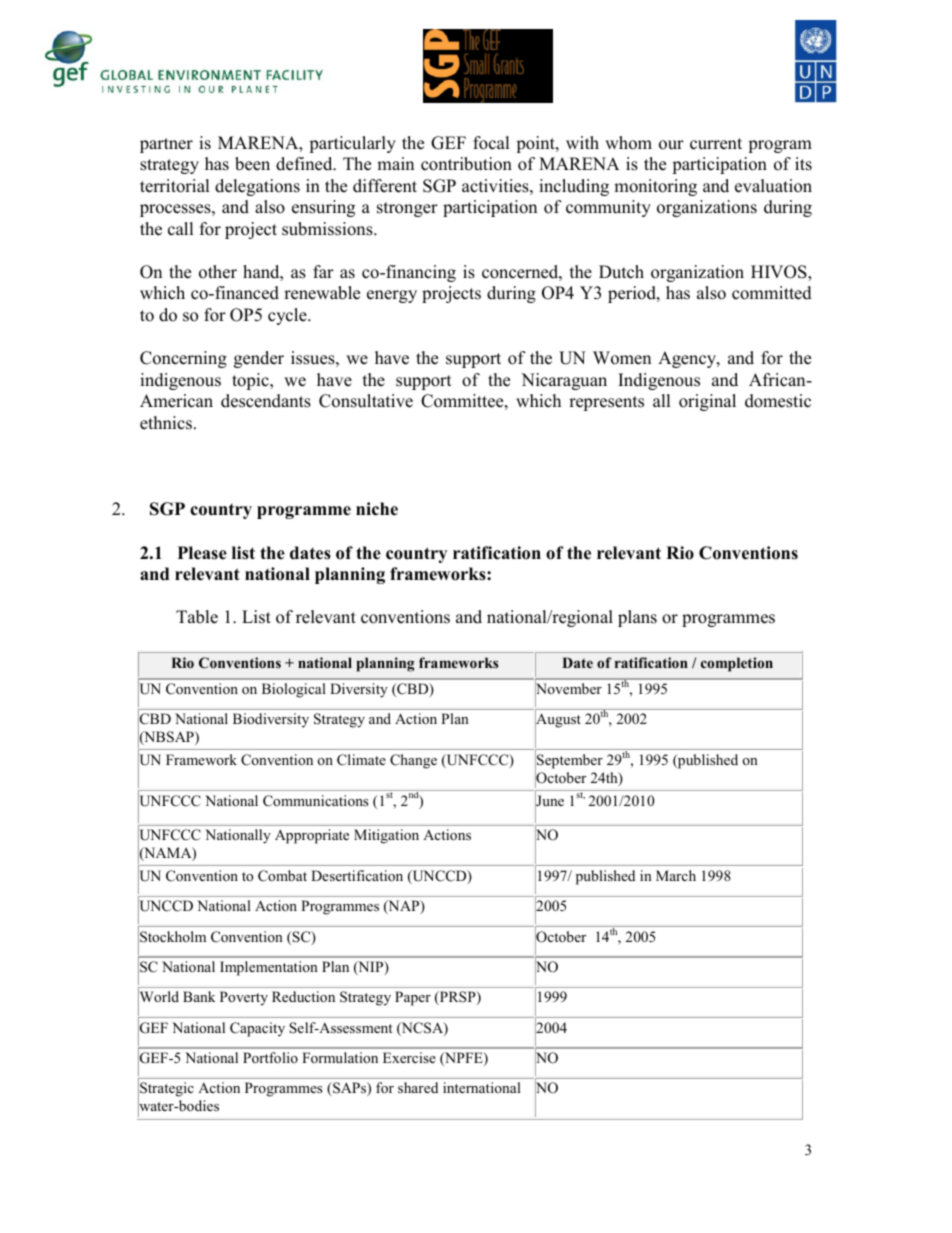 Image resolution: width=952 pixels, height=1233 pixels. Describe the element at coordinates (737, 664) in the image. I see `completion` at that location.
